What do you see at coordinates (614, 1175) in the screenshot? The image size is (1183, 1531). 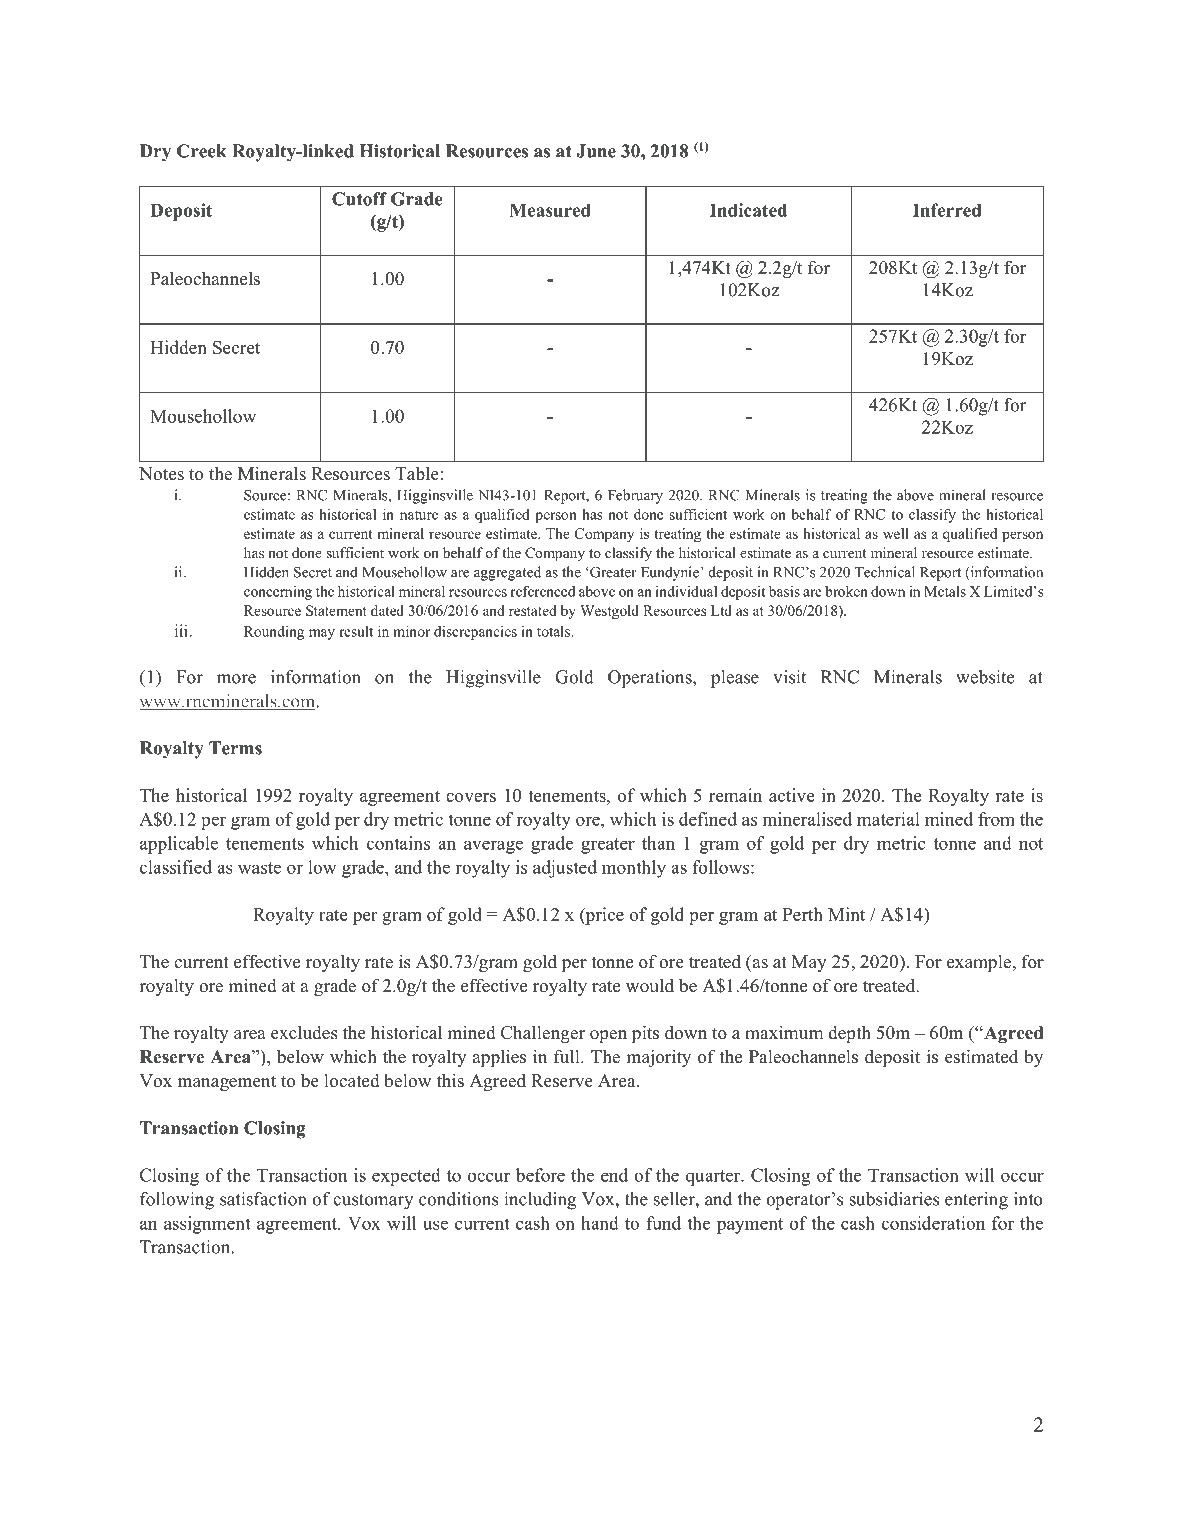 I see `end` at bounding box center [614, 1175].
